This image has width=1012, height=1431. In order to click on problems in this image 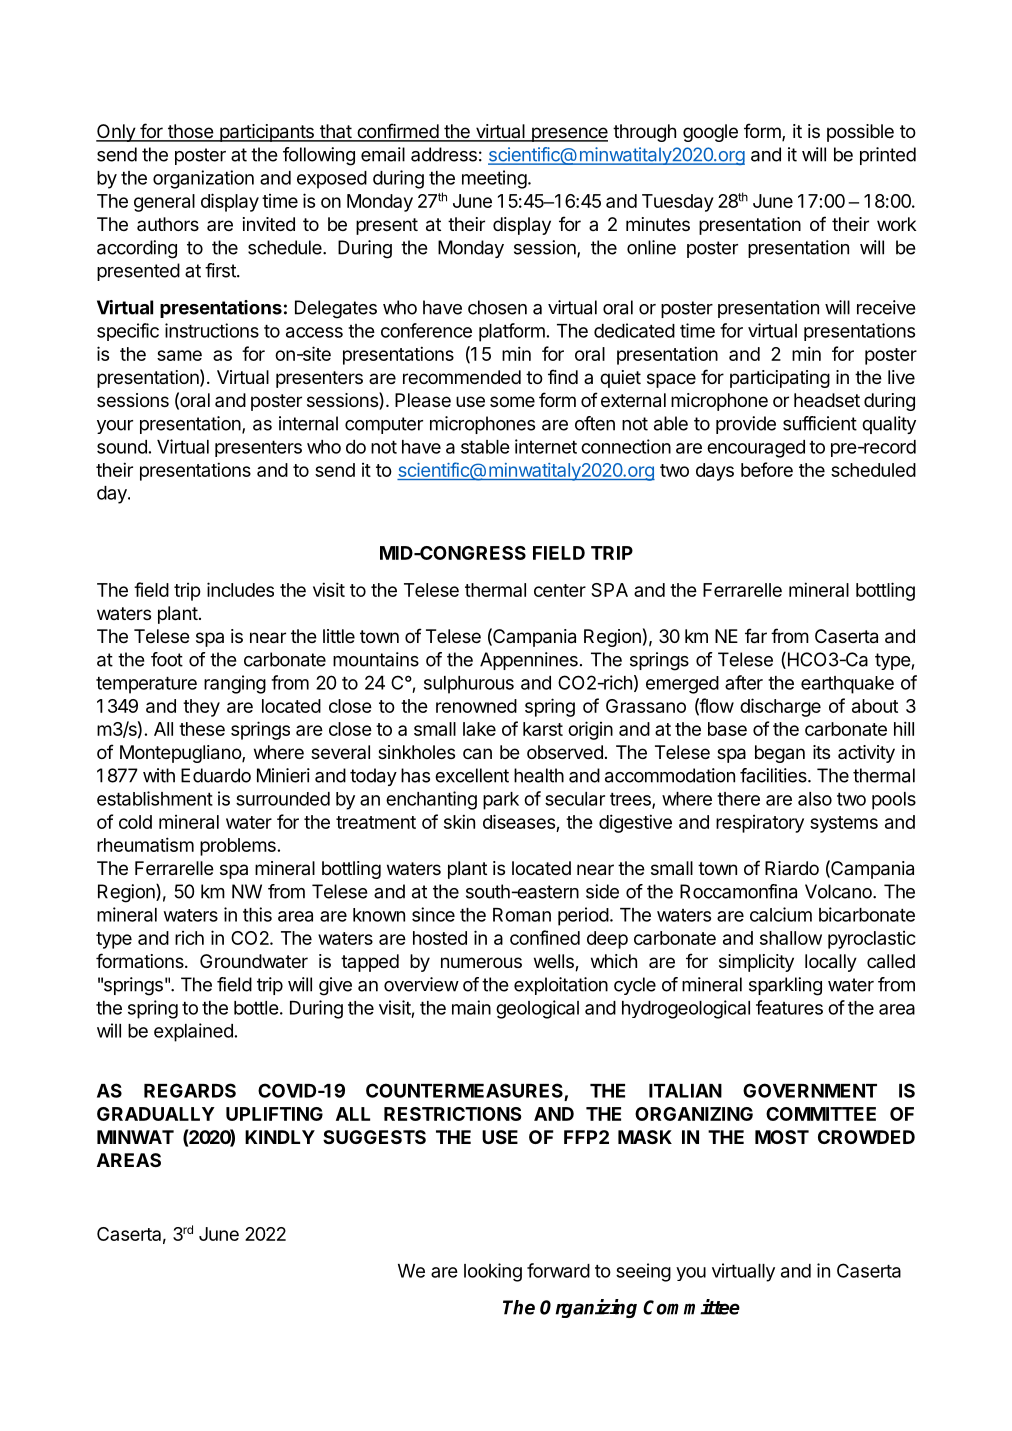, I will do `click(238, 847)`.
